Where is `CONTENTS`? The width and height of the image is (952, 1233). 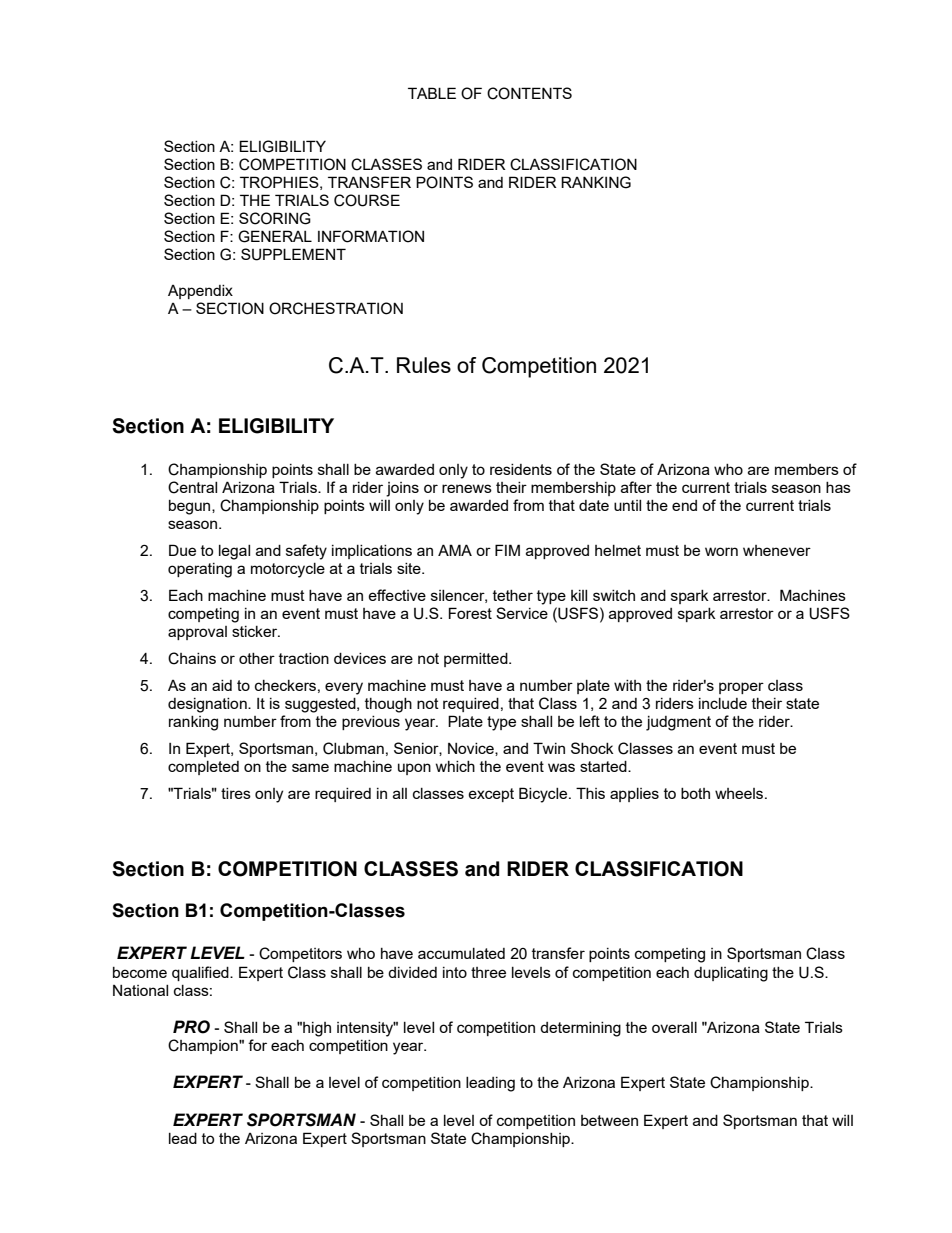 CONTENTS is located at coordinates (529, 93).
